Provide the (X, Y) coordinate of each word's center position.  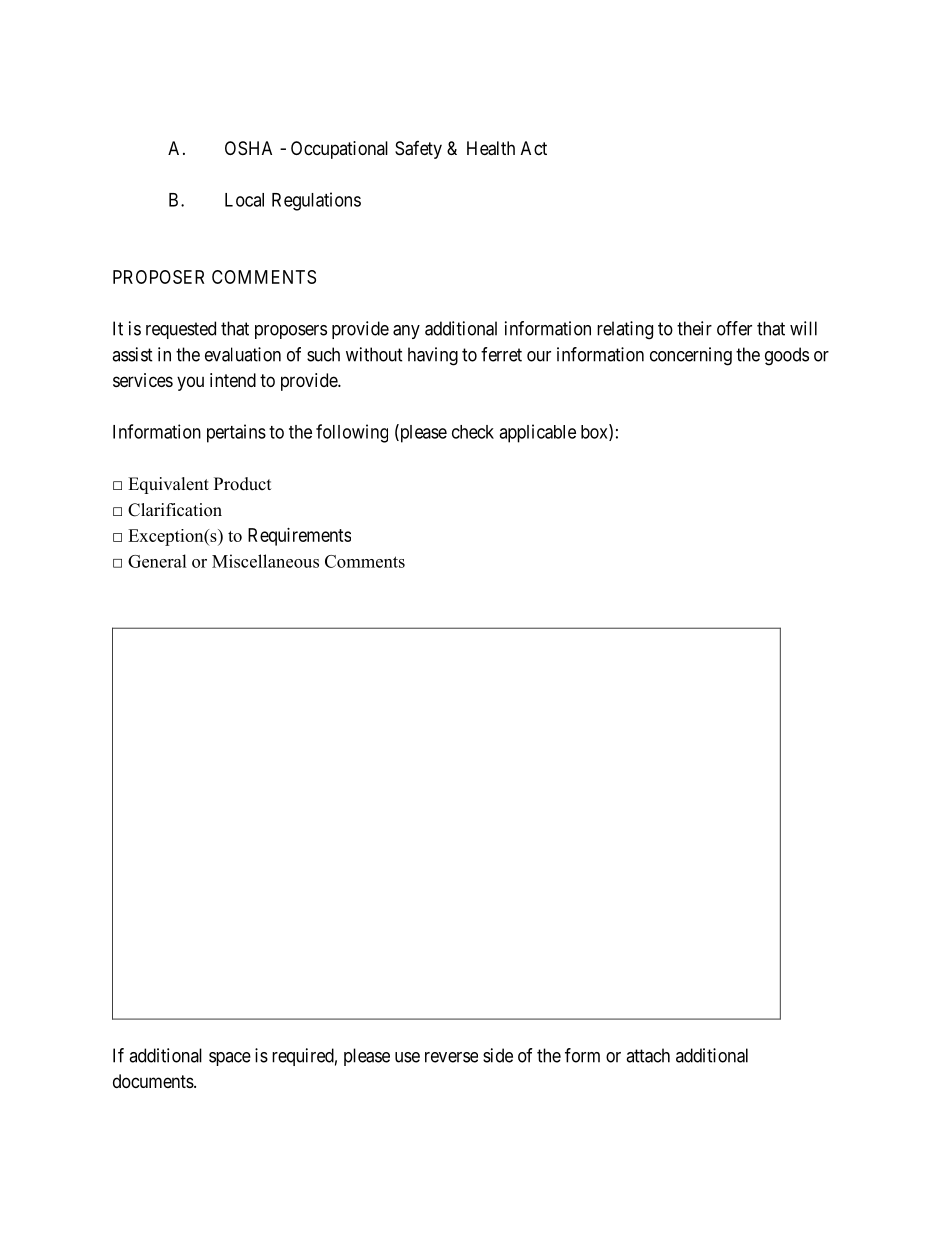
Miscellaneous (265, 561)
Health (491, 148)
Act (534, 148)
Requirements (299, 537)
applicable (537, 433)
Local (244, 200)
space (230, 1059)
